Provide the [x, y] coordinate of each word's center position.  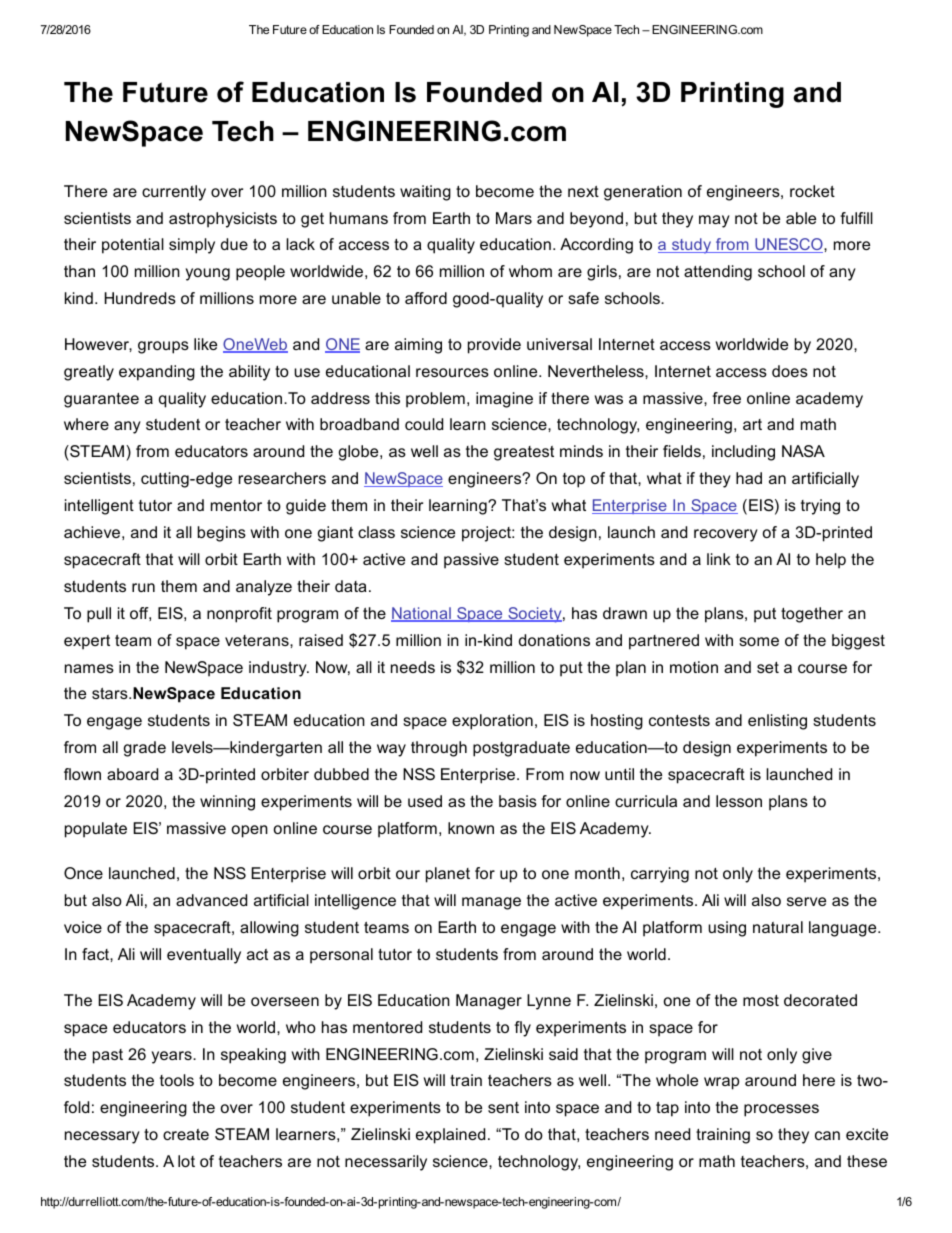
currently [174, 193]
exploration [492, 722]
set [768, 667]
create [186, 1134]
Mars [514, 218]
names [89, 668]
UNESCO [789, 245]
